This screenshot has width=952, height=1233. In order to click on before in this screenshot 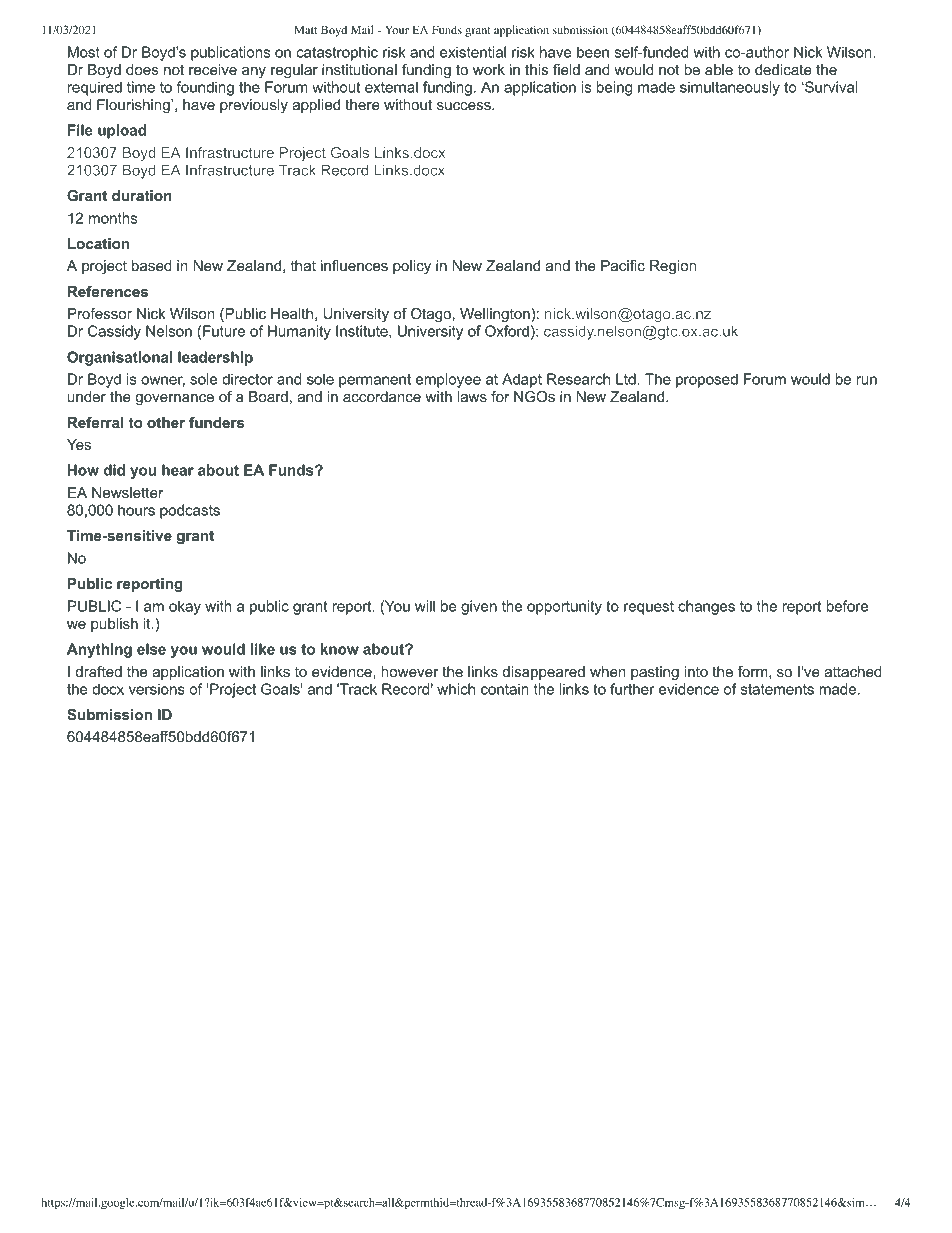, I will do `click(847, 606)`.
